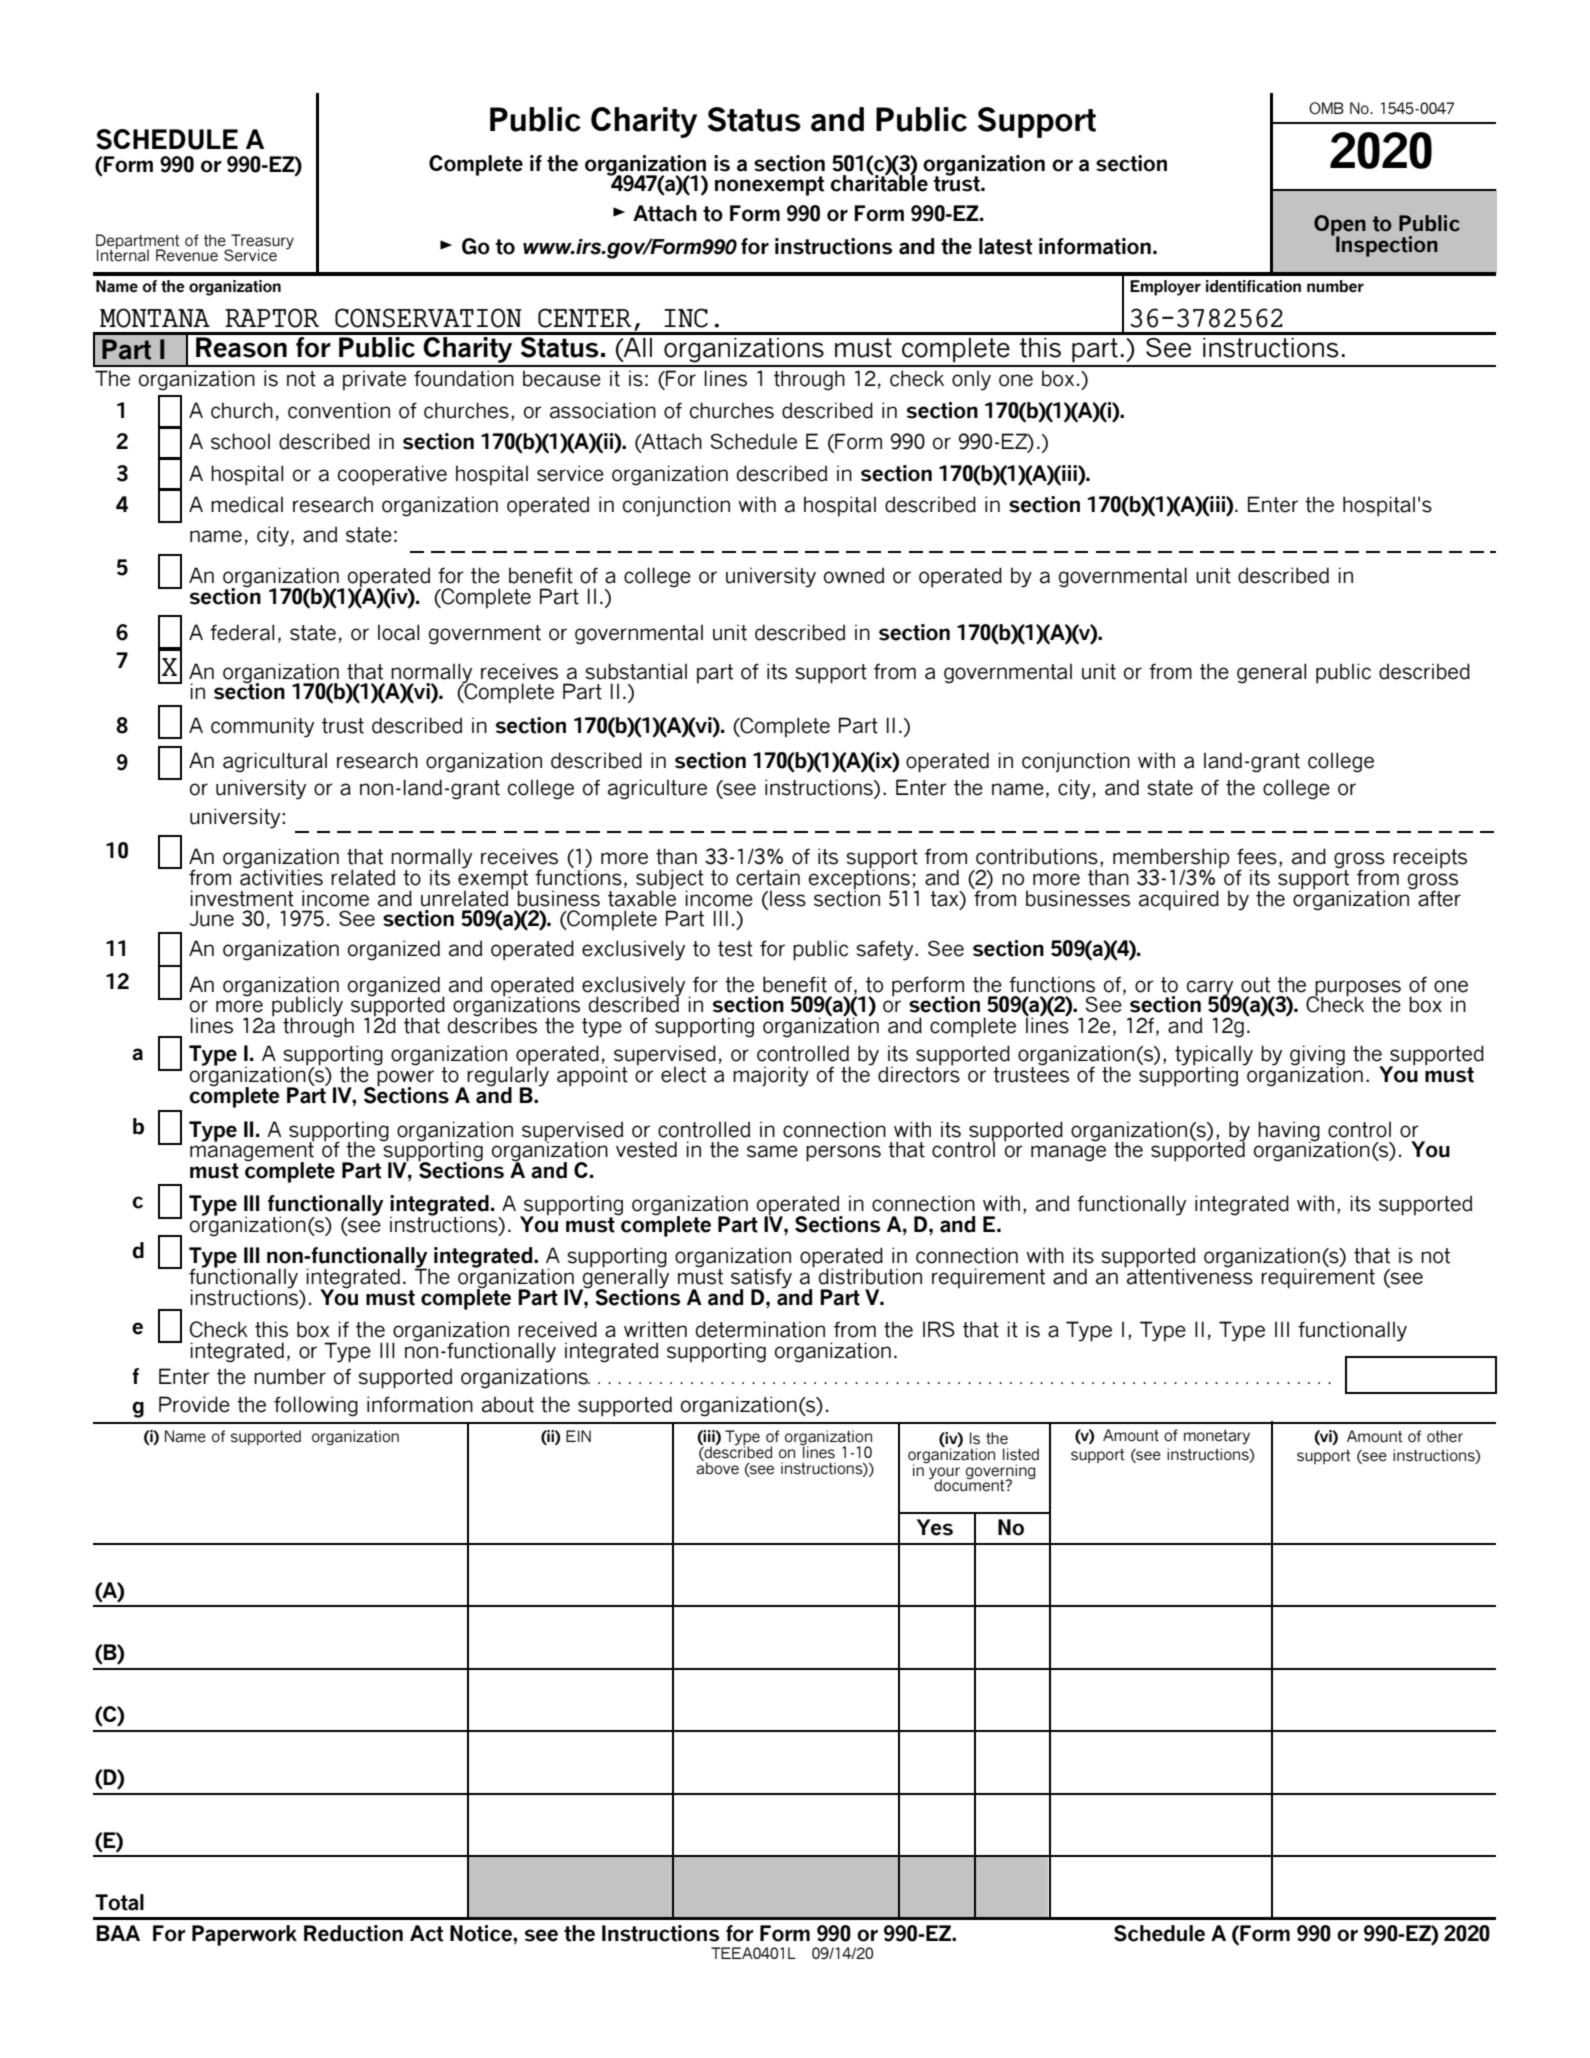 Image resolution: width=1590 pixels, height=2058 pixels. Describe the element at coordinates (275, 762) in the page. I see `agricultural` at that location.
